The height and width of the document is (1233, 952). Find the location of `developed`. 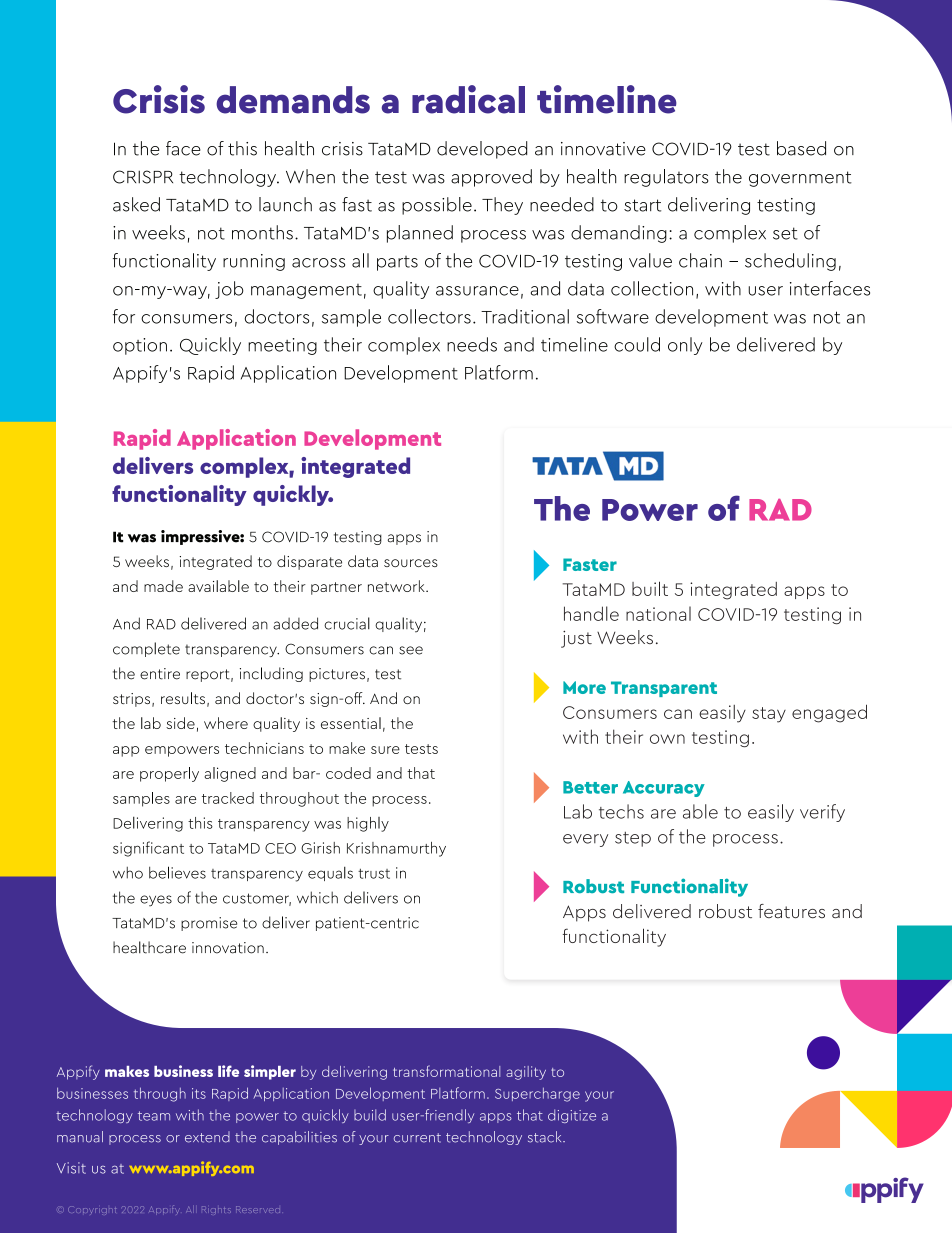

developed is located at coordinates (482, 150).
